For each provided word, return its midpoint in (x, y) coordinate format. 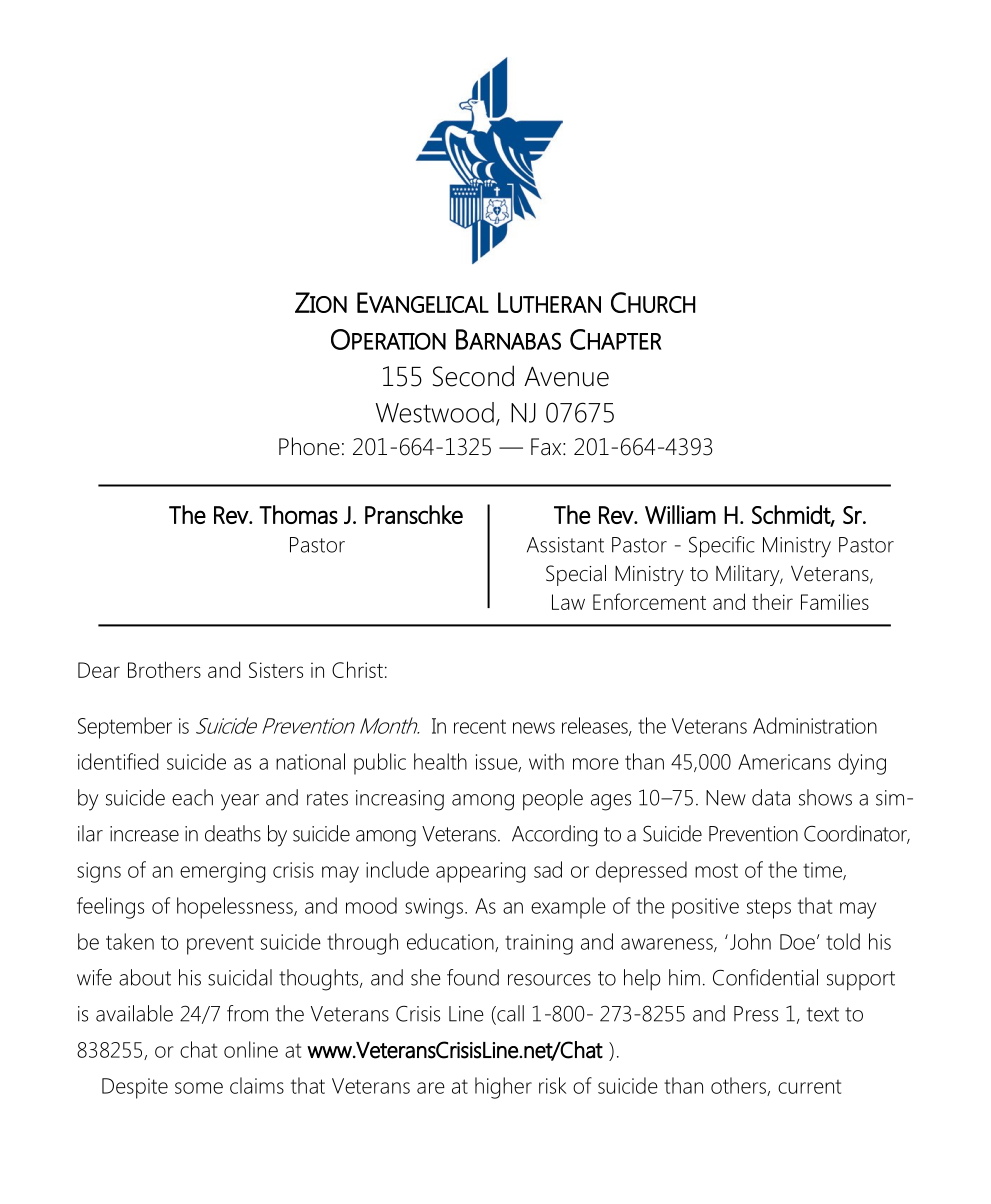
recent (480, 726)
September (125, 728)
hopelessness (236, 908)
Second (473, 376)
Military (749, 575)
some (199, 1088)
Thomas (298, 514)
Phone (309, 446)
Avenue (566, 377)
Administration (815, 725)
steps (769, 909)
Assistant (565, 545)
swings (434, 908)
